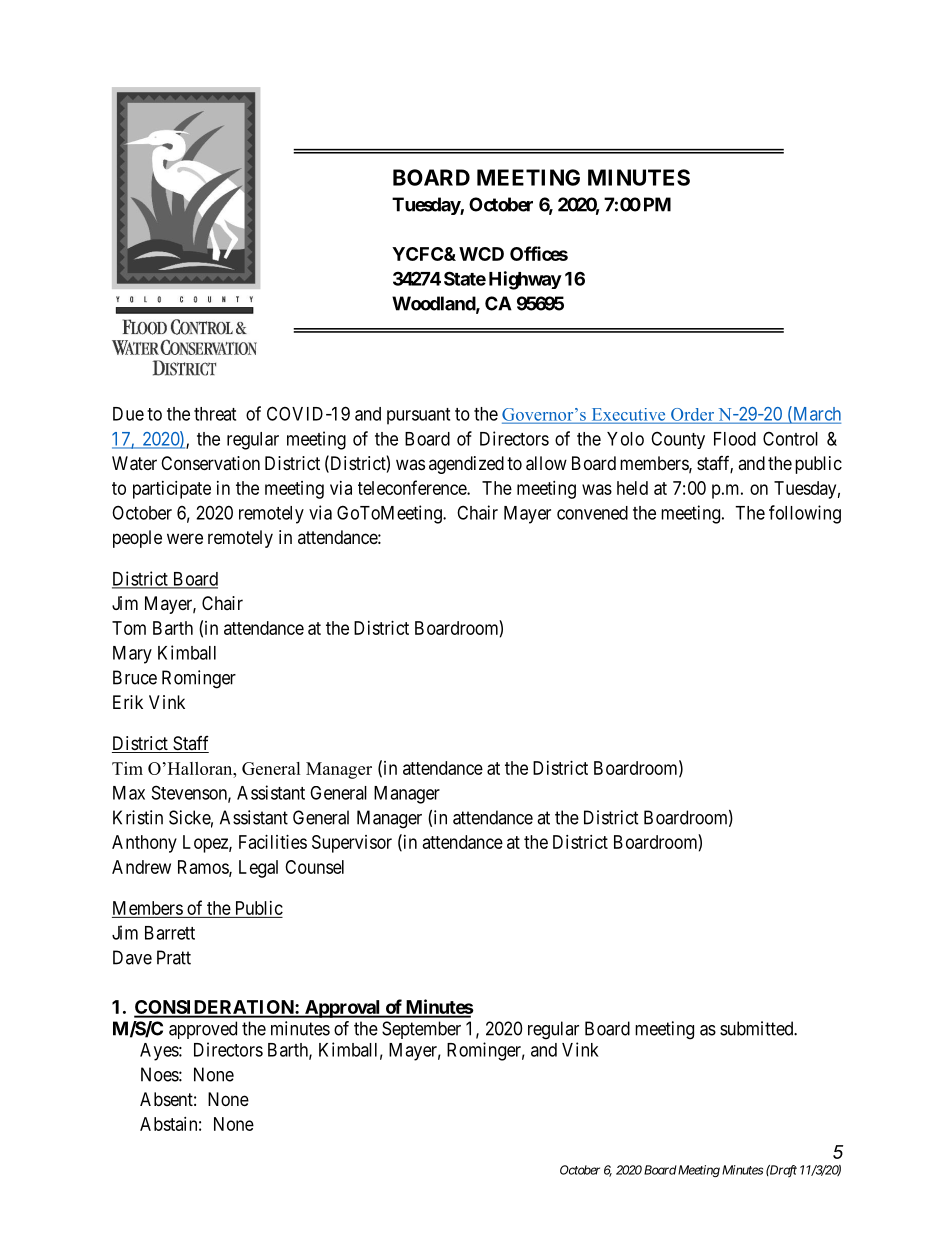 The height and width of the document is (1233, 952). Describe the element at coordinates (273, 842) in the document. I see `Facilities` at that location.
